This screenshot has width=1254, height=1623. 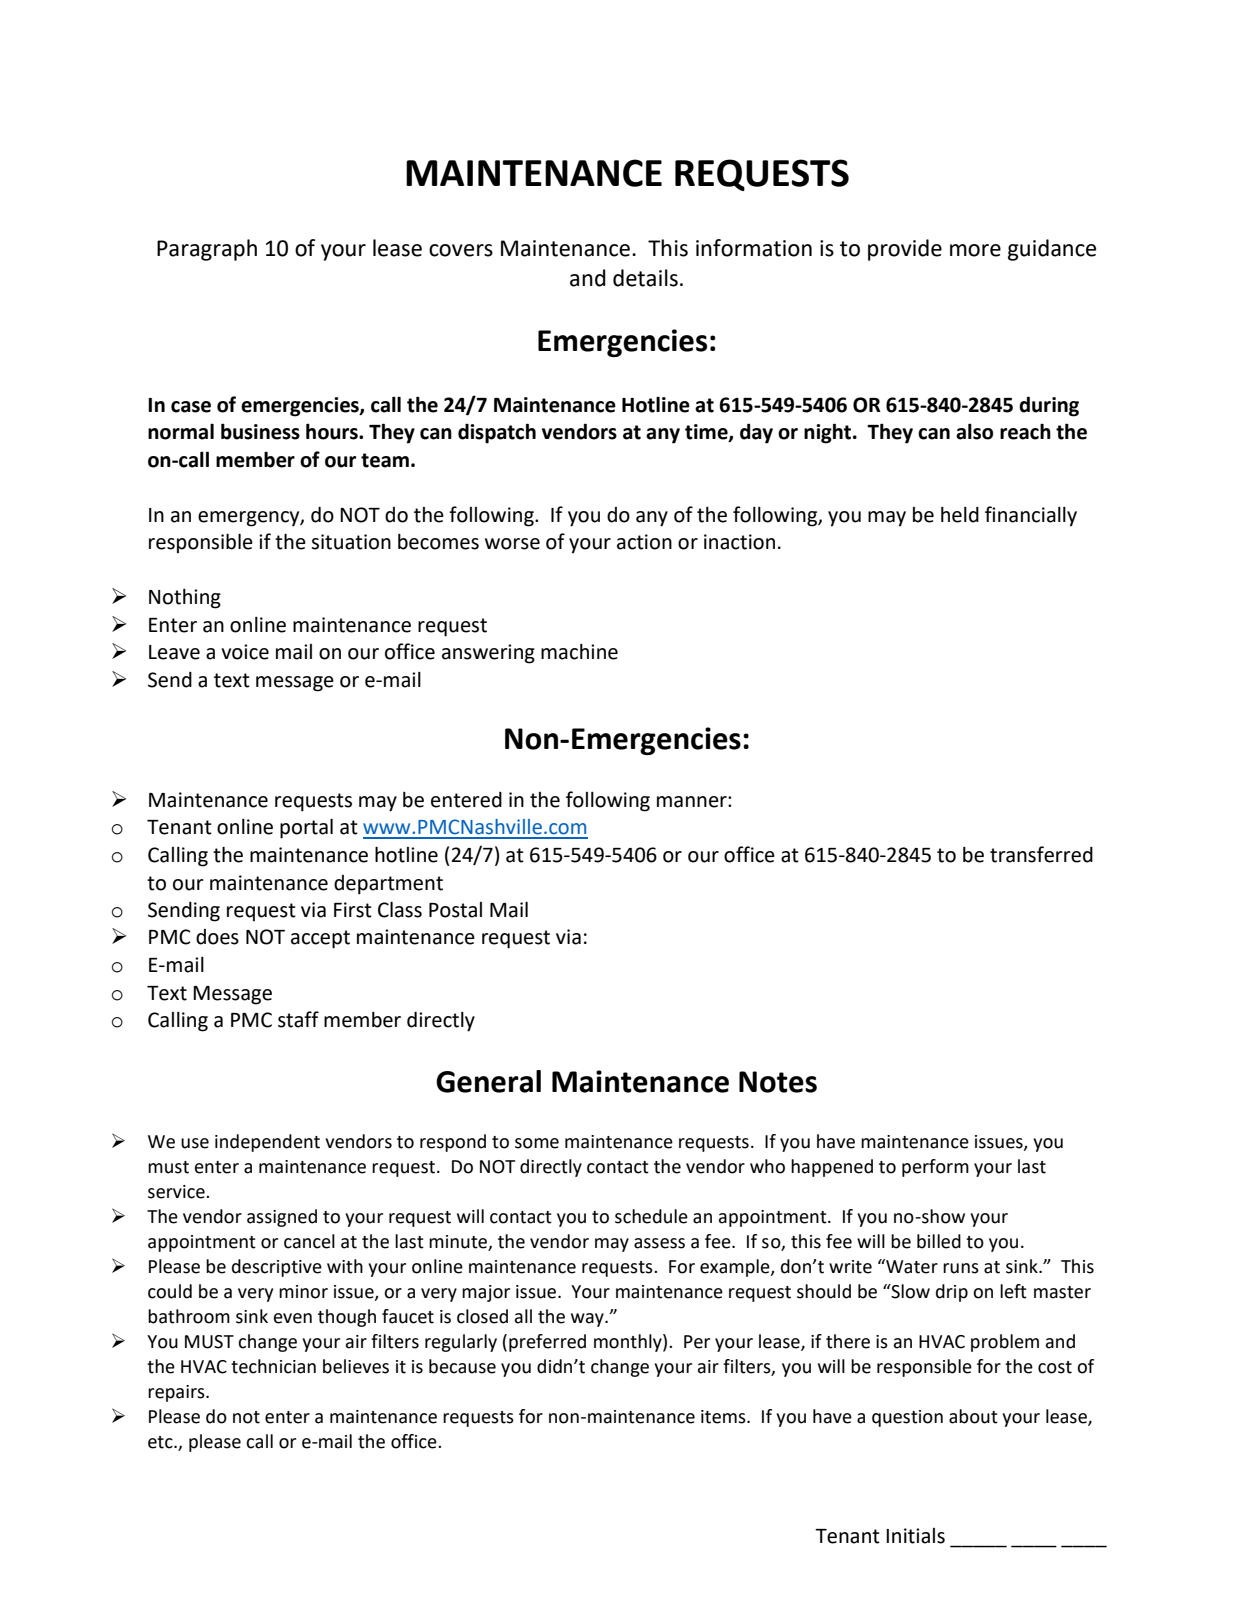 What do you see at coordinates (455, 910) in the screenshot?
I see `Postal` at bounding box center [455, 910].
